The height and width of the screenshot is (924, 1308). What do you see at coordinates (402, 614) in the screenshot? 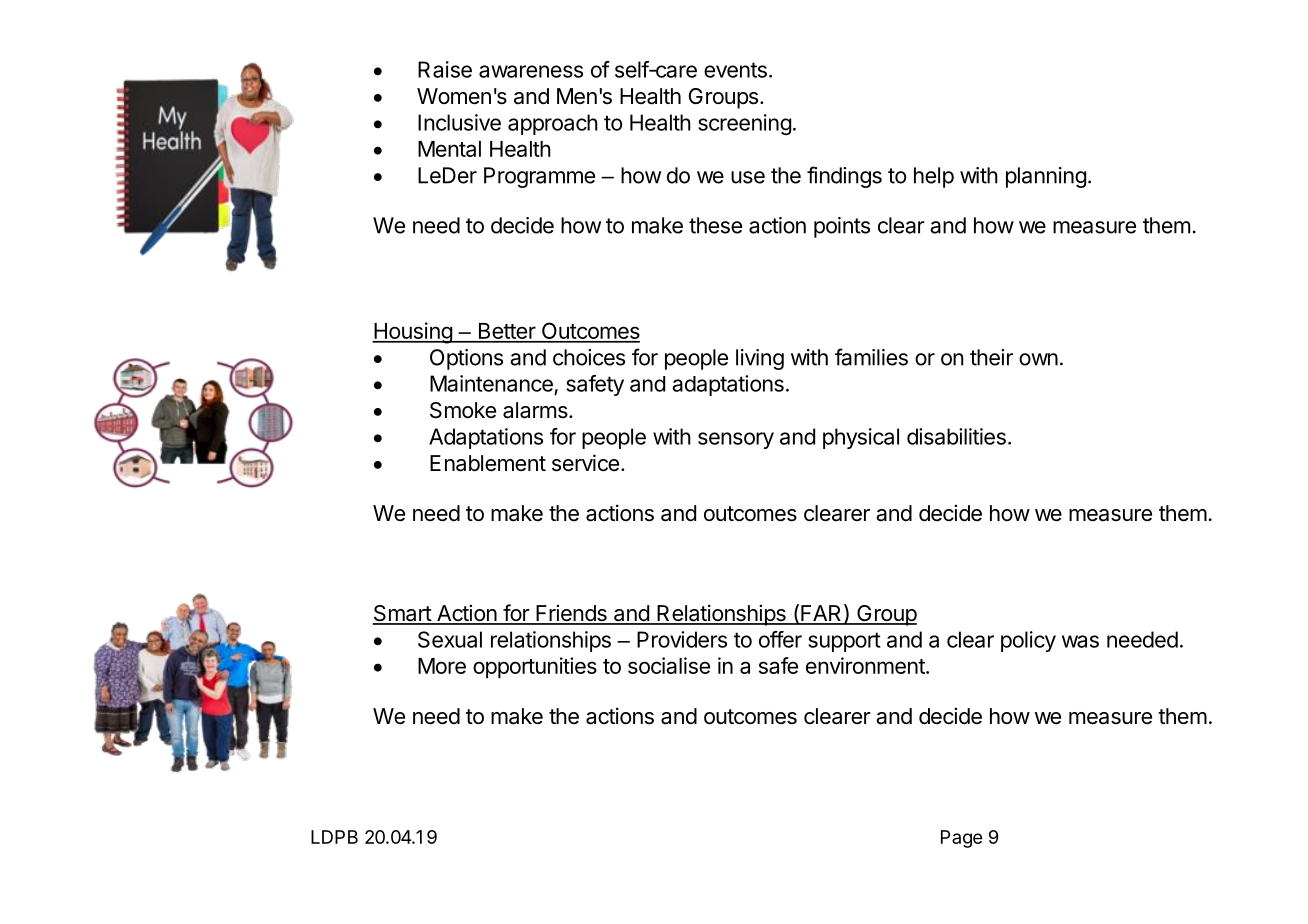
I see `Smart` at bounding box center [402, 614].
